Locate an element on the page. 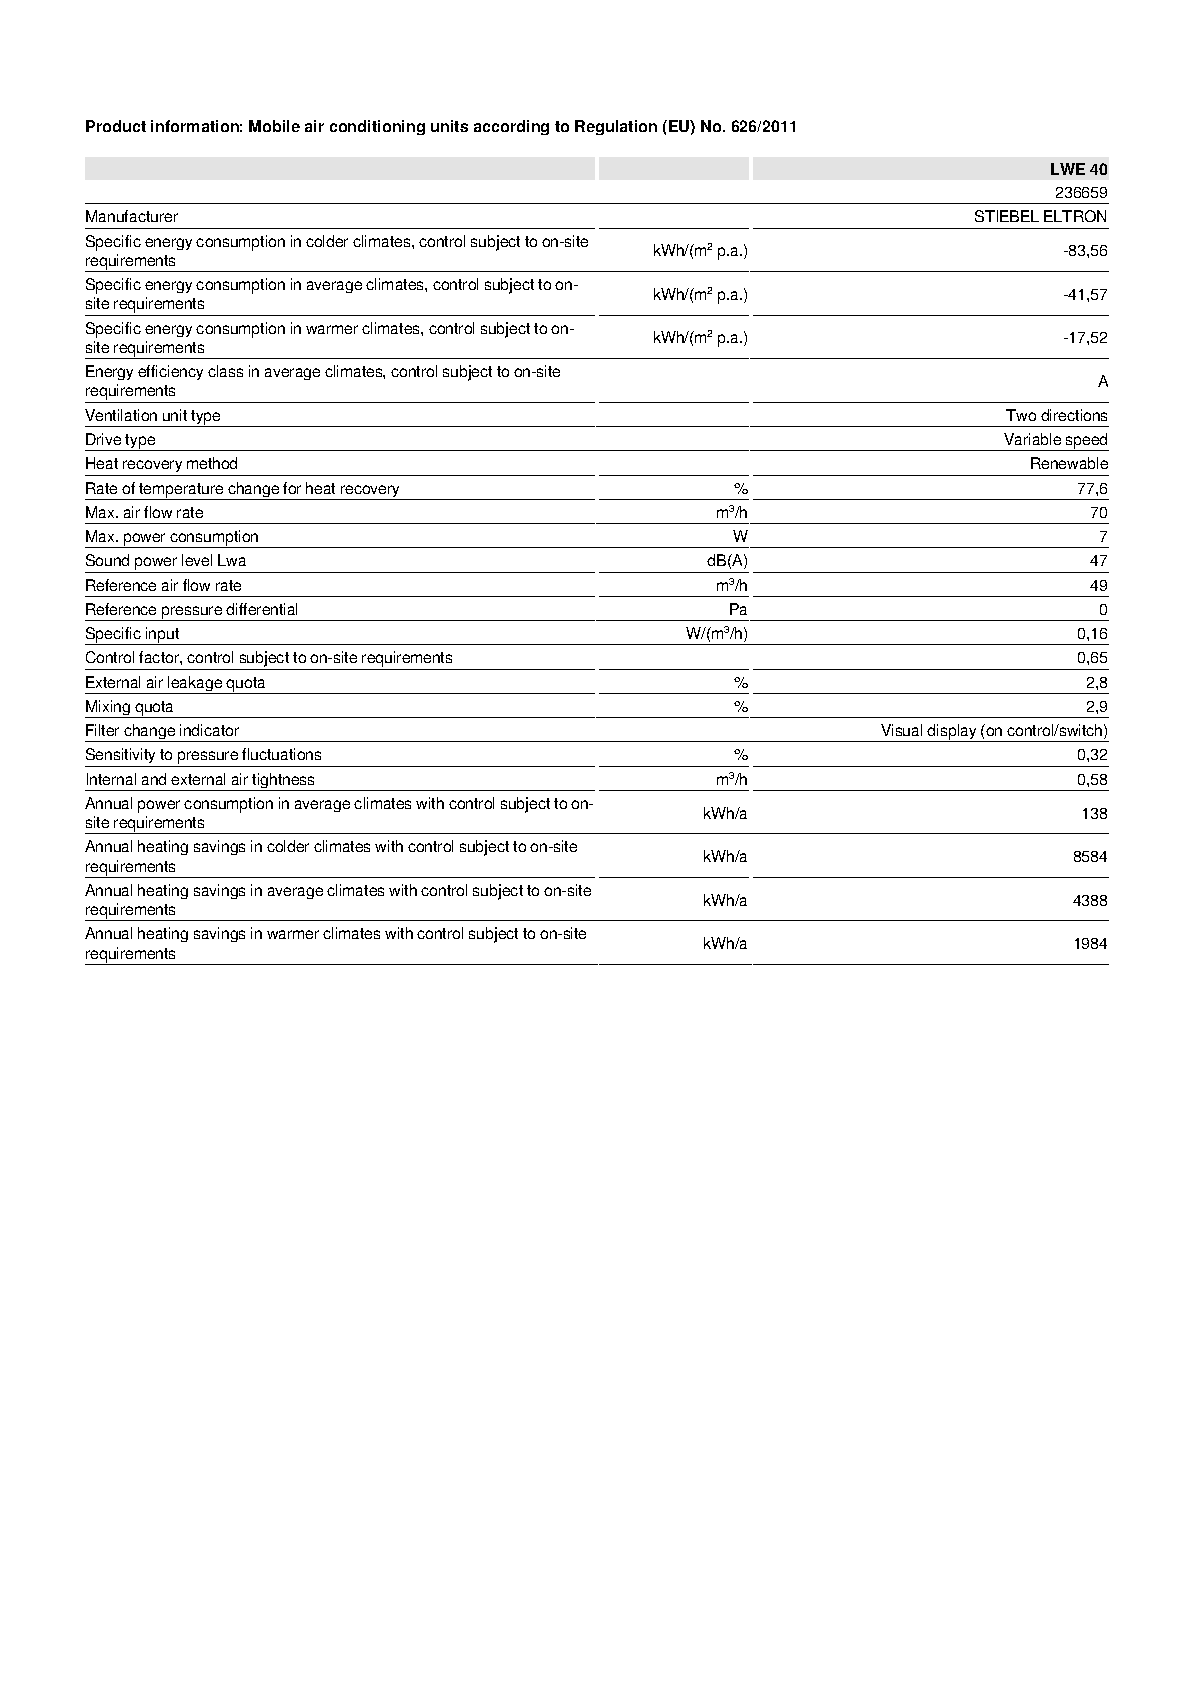 The width and height of the page is (1194, 1688). differential is located at coordinates (261, 609).
